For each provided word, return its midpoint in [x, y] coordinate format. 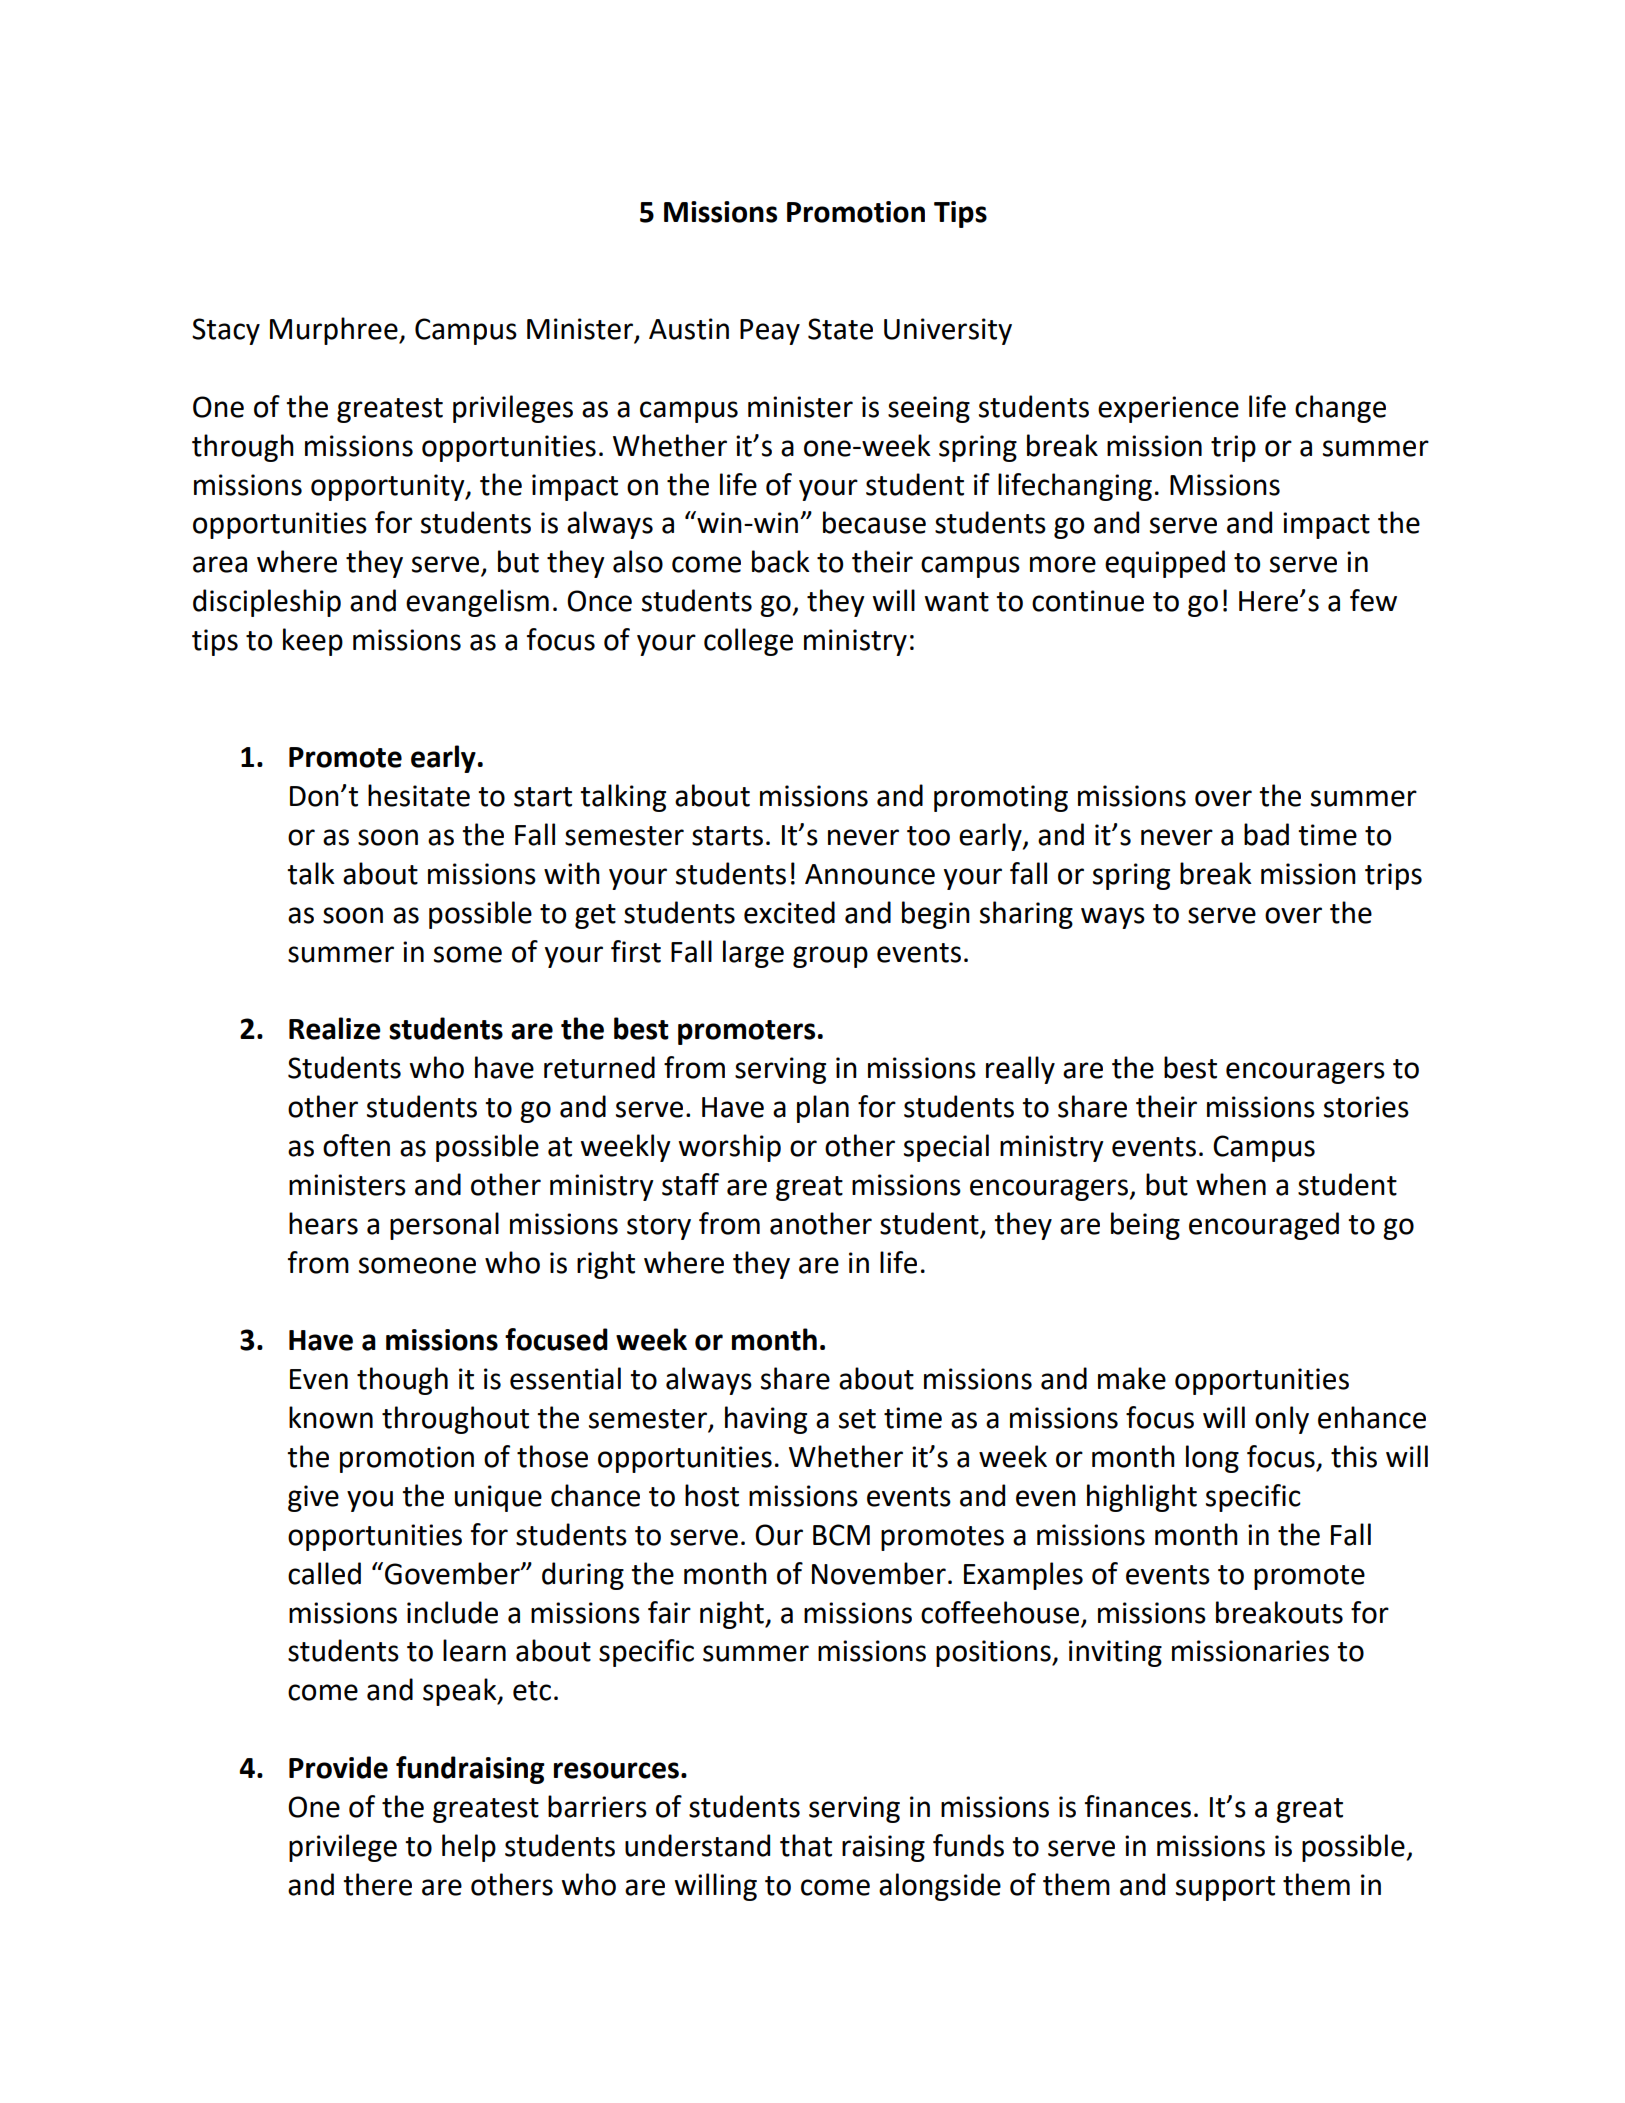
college [748, 642]
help [469, 1848]
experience [1168, 409]
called [324, 1573]
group [830, 957]
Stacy [226, 331]
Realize [335, 1028]
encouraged [1264, 1226]
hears [323, 1223]
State [840, 329]
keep [313, 642]
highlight [1142, 1498]
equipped [1165, 564]
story [659, 1227]
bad [1266, 834]
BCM [841, 1535]
